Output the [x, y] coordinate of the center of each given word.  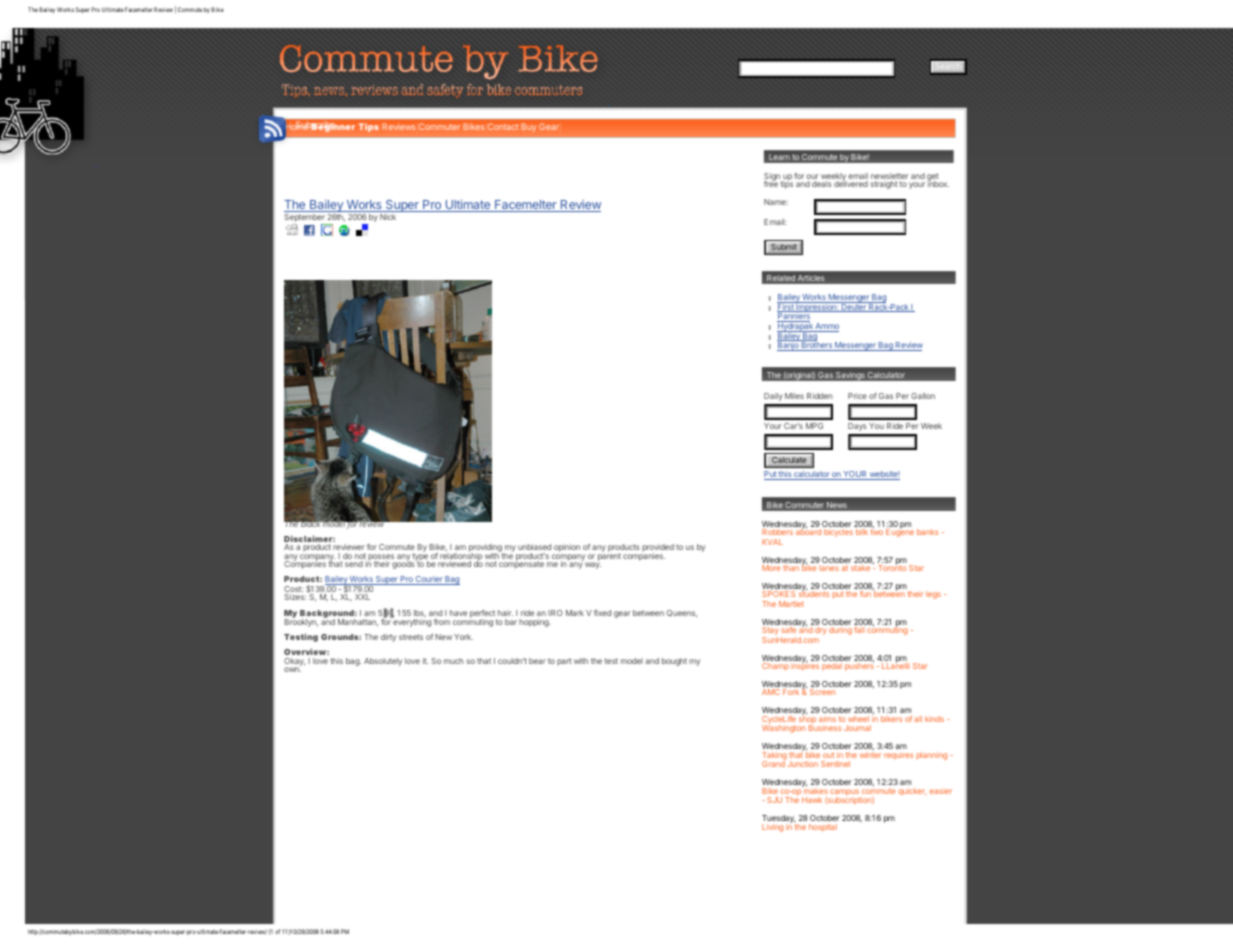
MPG [814, 426]
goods [404, 564]
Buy [529, 128]
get [934, 178]
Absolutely [383, 662]
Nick [388, 217]
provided [657, 549]
